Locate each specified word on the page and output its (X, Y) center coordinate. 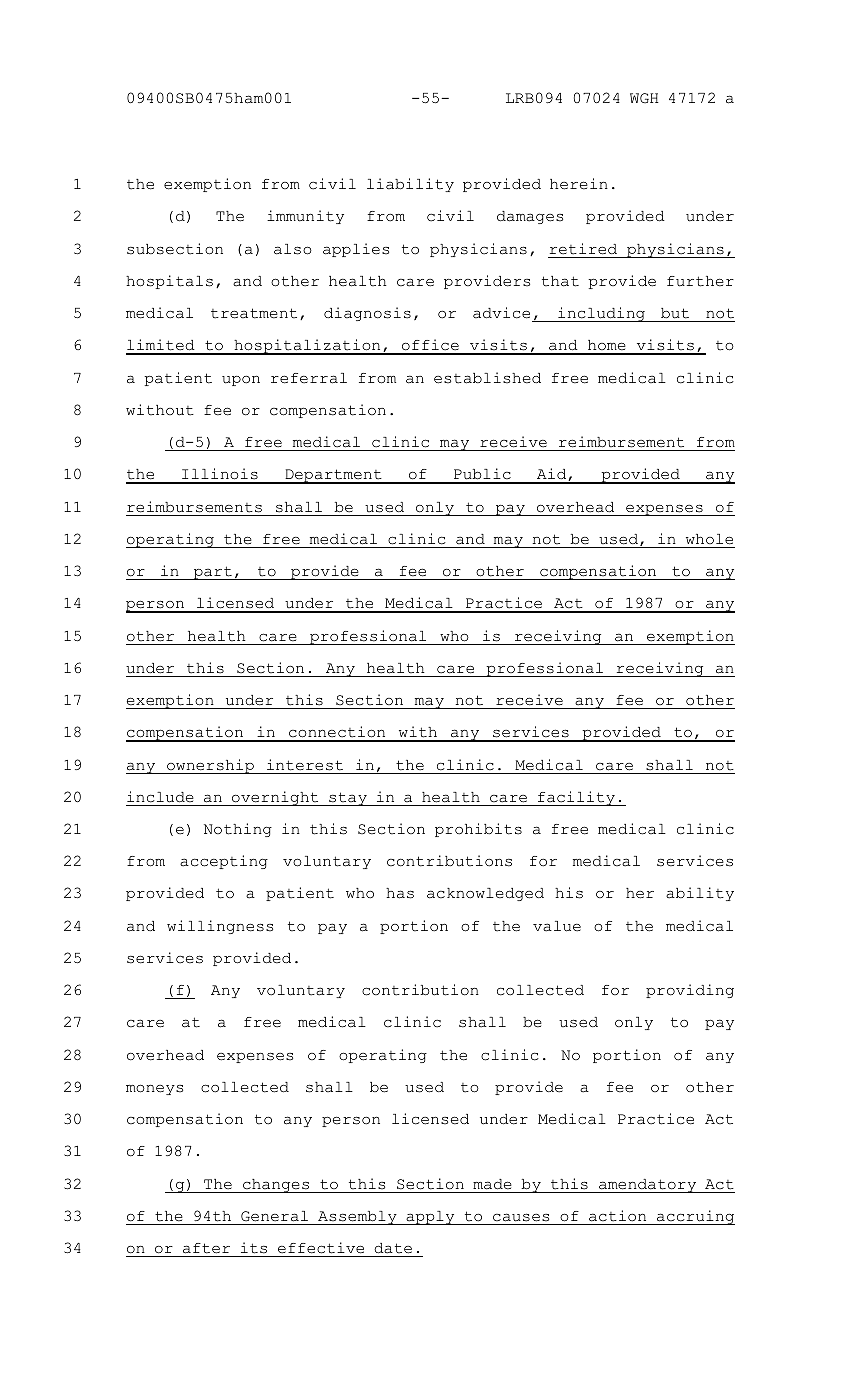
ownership (210, 766)
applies (356, 250)
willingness (220, 927)
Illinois (220, 475)
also (293, 249)
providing (690, 991)
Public (482, 475)
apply (430, 1218)
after (206, 1248)
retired (583, 249)
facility (576, 798)
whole (709, 539)
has (400, 893)
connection (337, 733)
